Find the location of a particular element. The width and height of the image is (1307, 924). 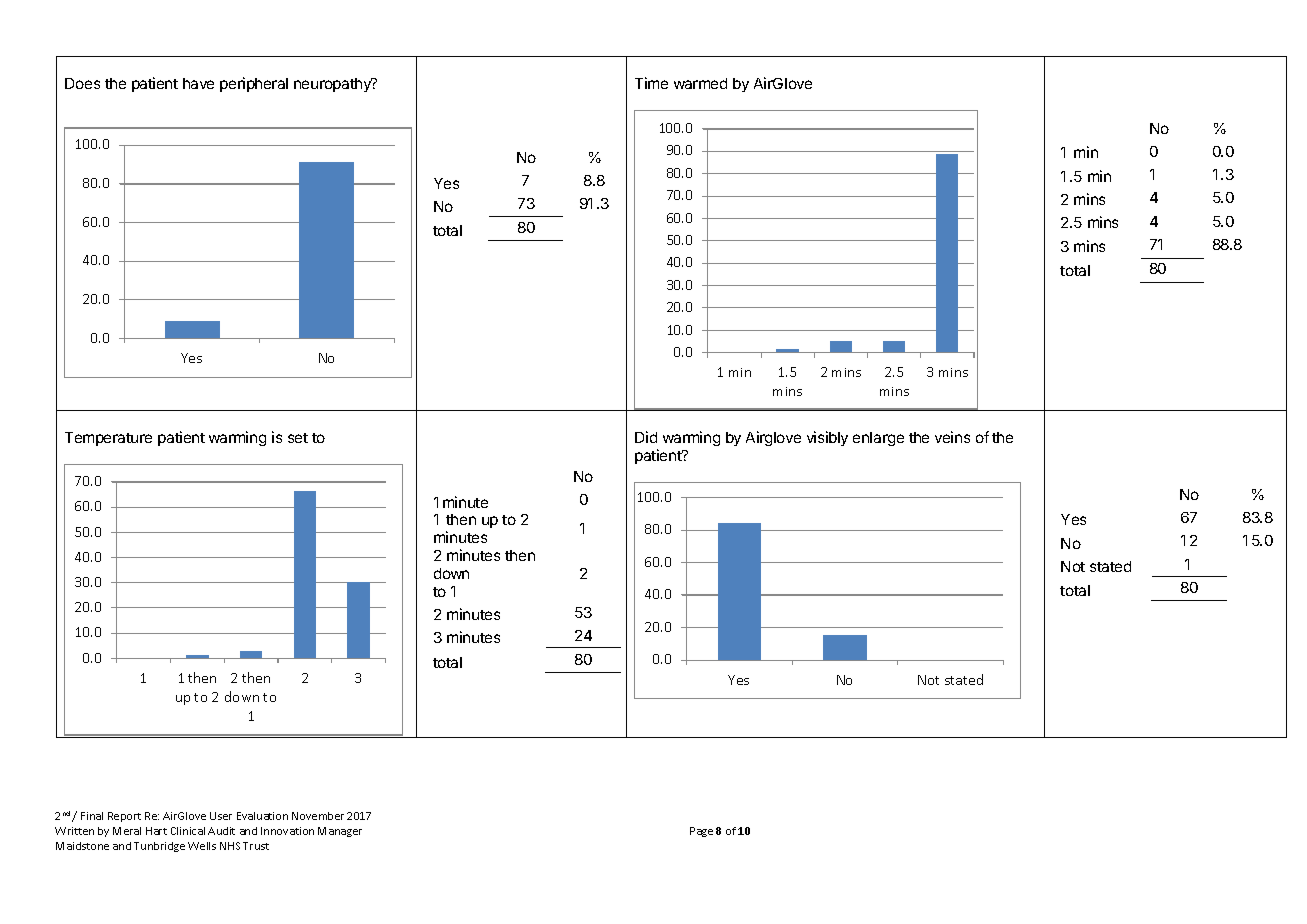

Clinical is located at coordinates (188, 831).
